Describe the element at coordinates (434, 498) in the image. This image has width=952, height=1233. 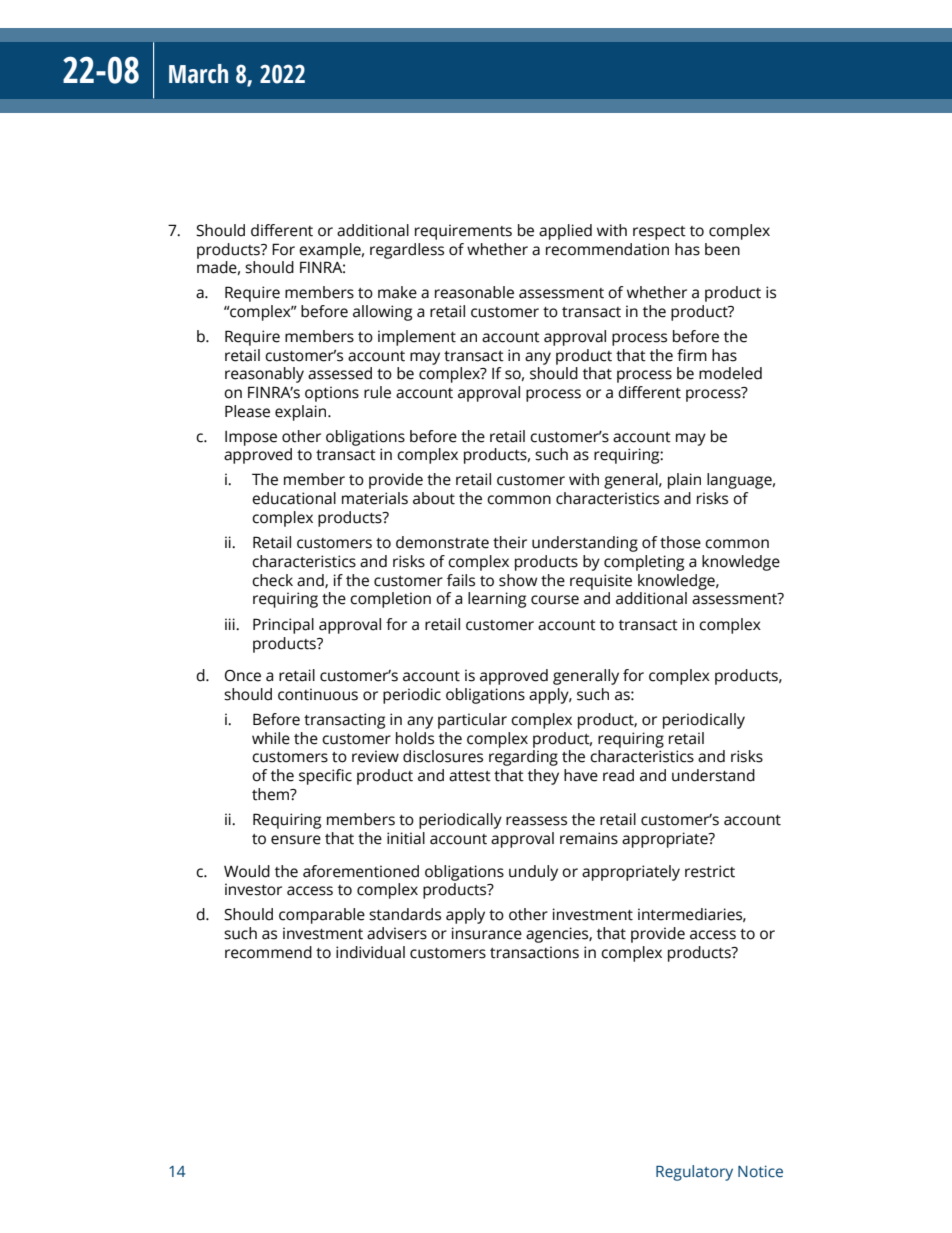
I see `about` at that location.
